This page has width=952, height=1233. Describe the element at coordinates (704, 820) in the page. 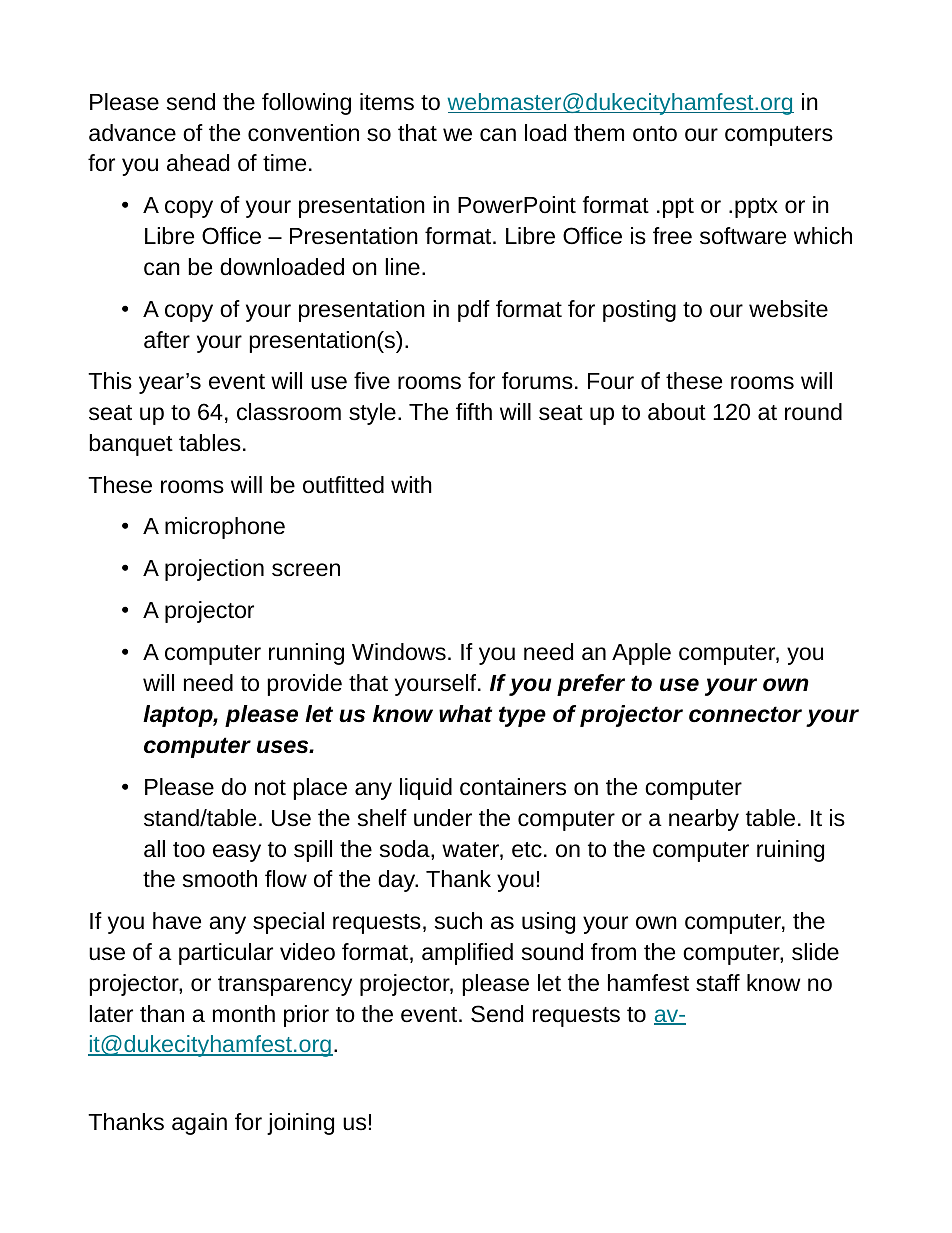

I see `nearby` at that location.
